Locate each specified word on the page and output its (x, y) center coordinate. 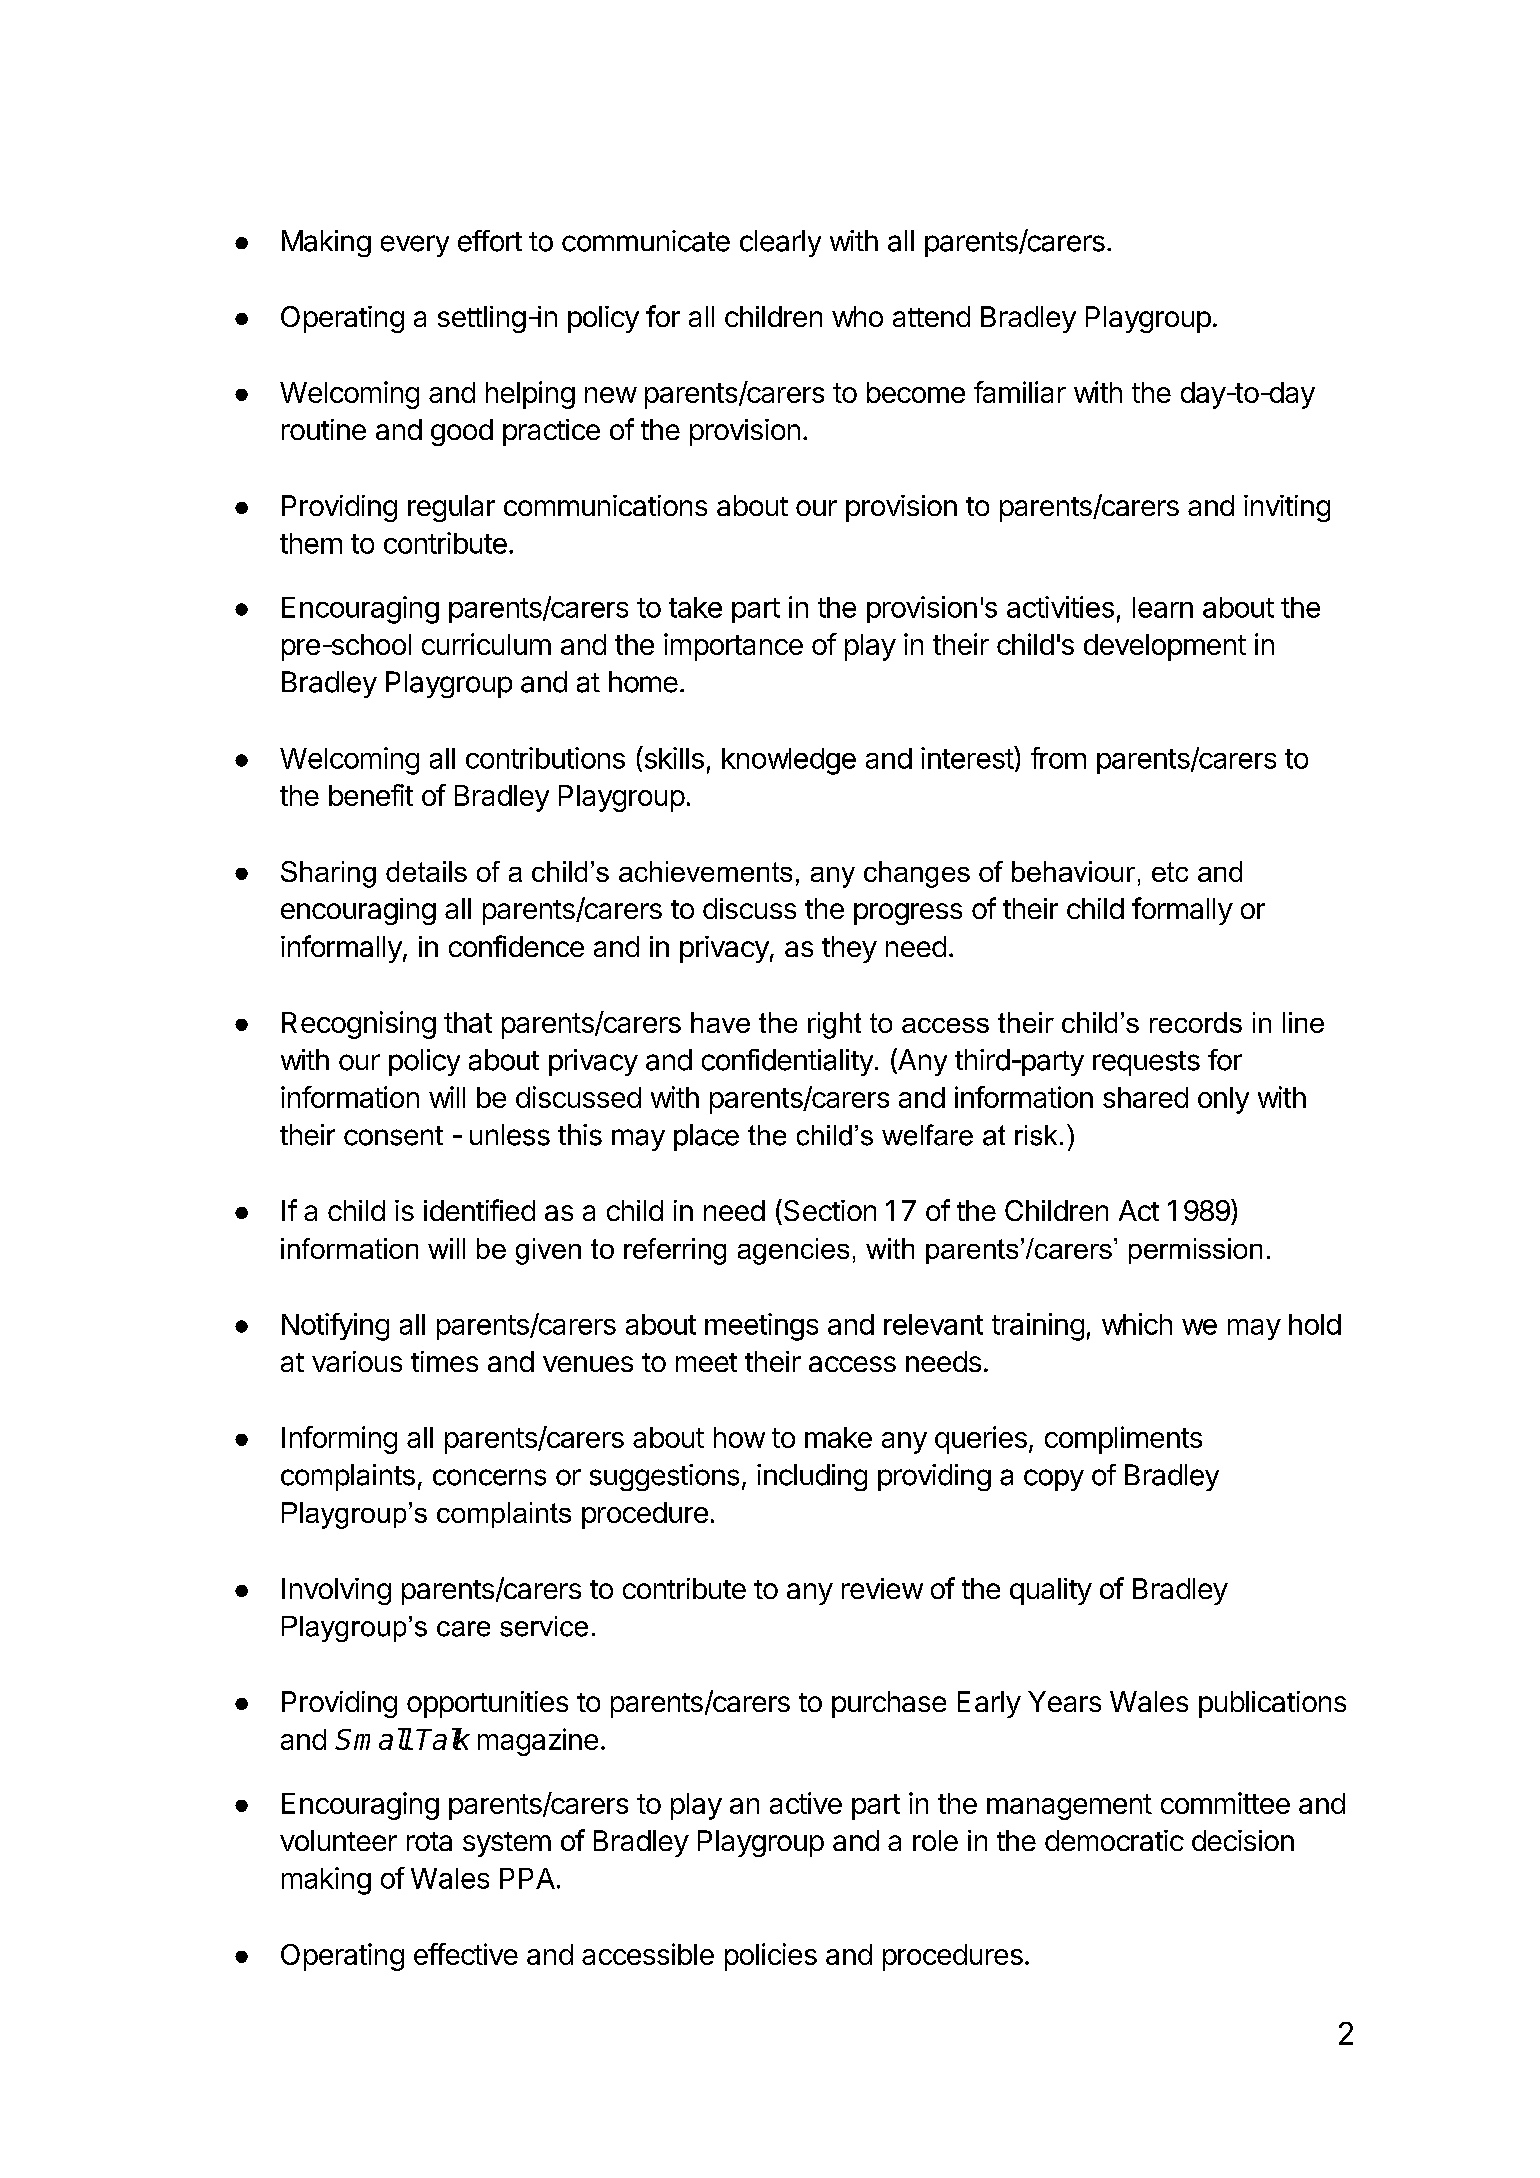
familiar (1020, 392)
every (415, 246)
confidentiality (787, 1062)
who (857, 316)
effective (466, 1954)
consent (393, 1136)
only (1223, 1100)
